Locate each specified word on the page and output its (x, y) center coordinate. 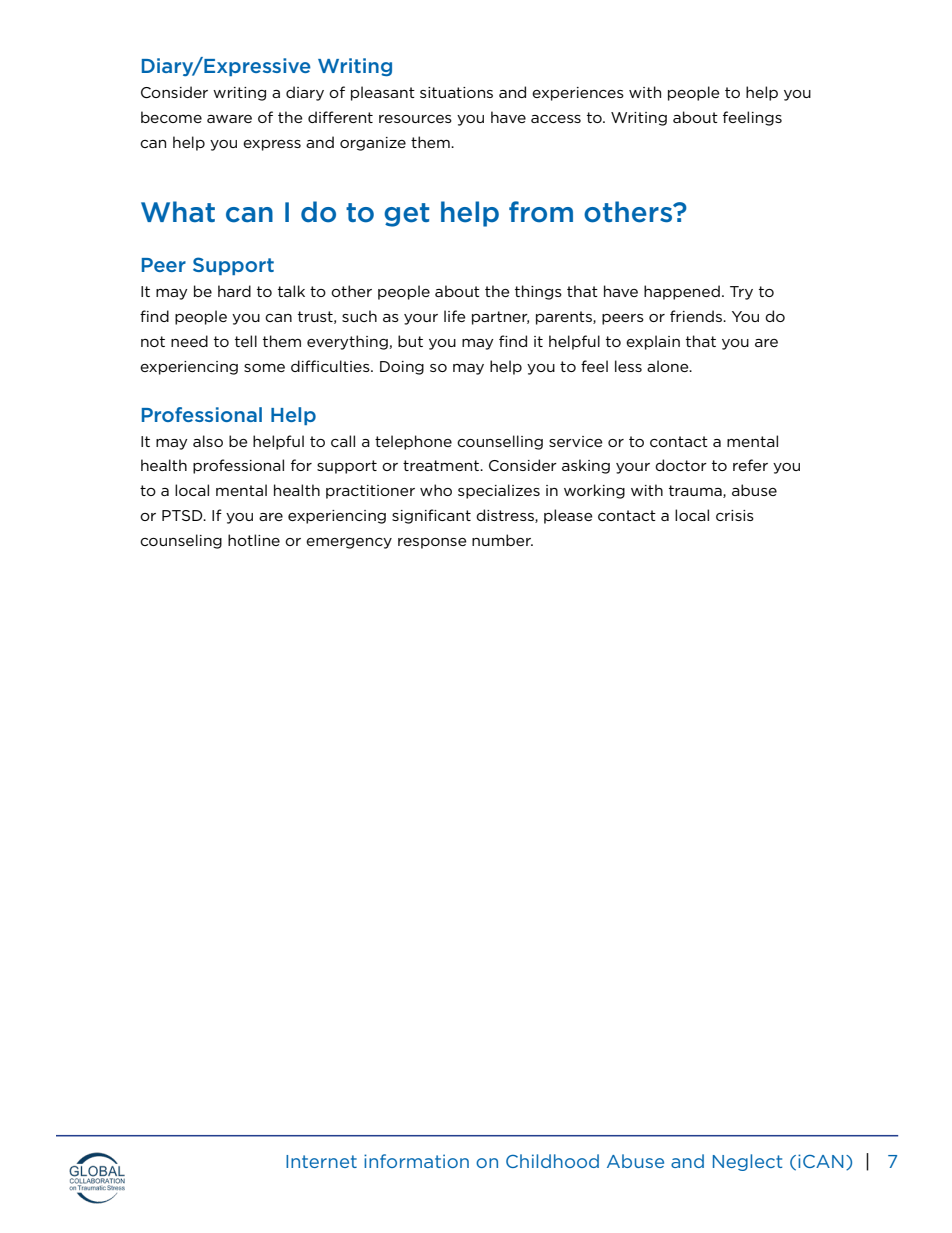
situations (456, 92)
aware (229, 119)
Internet (321, 1161)
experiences (578, 94)
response (432, 543)
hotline (254, 540)
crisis (735, 515)
